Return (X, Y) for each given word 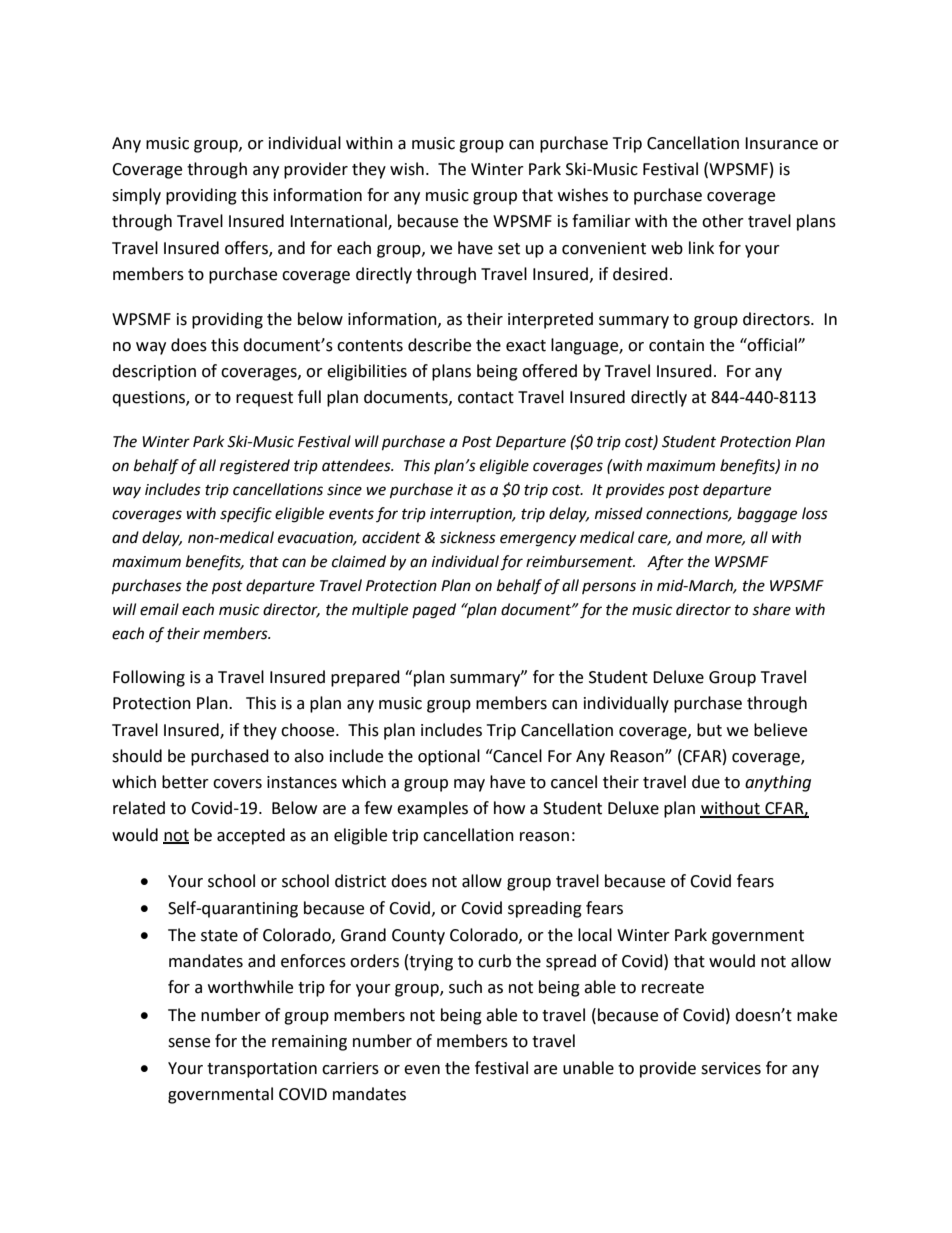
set (509, 249)
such (465, 987)
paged (434, 611)
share (771, 609)
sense (189, 1043)
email (159, 609)
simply (136, 196)
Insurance (781, 143)
